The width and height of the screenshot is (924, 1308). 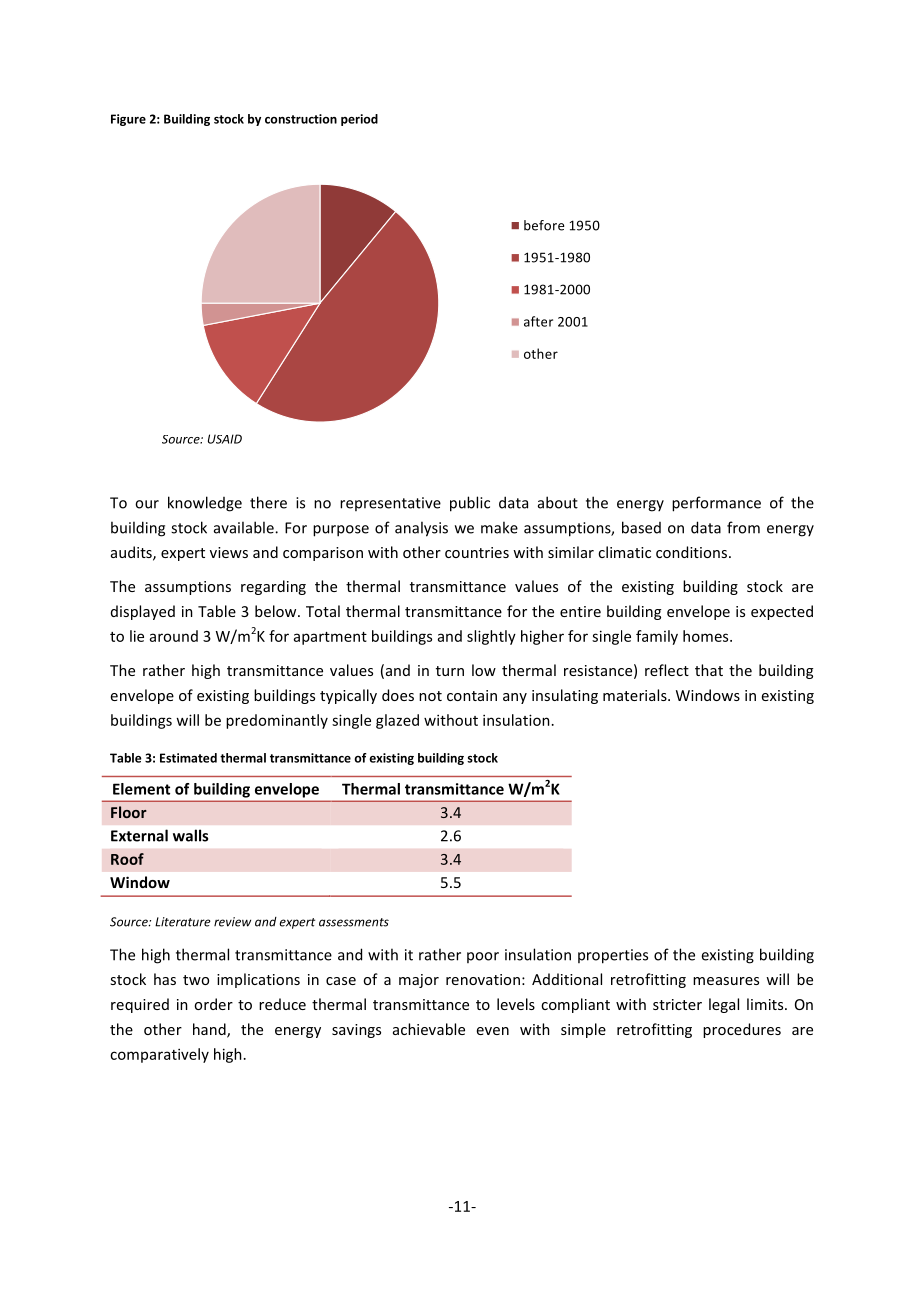 I want to click on period, so click(x=359, y=120).
